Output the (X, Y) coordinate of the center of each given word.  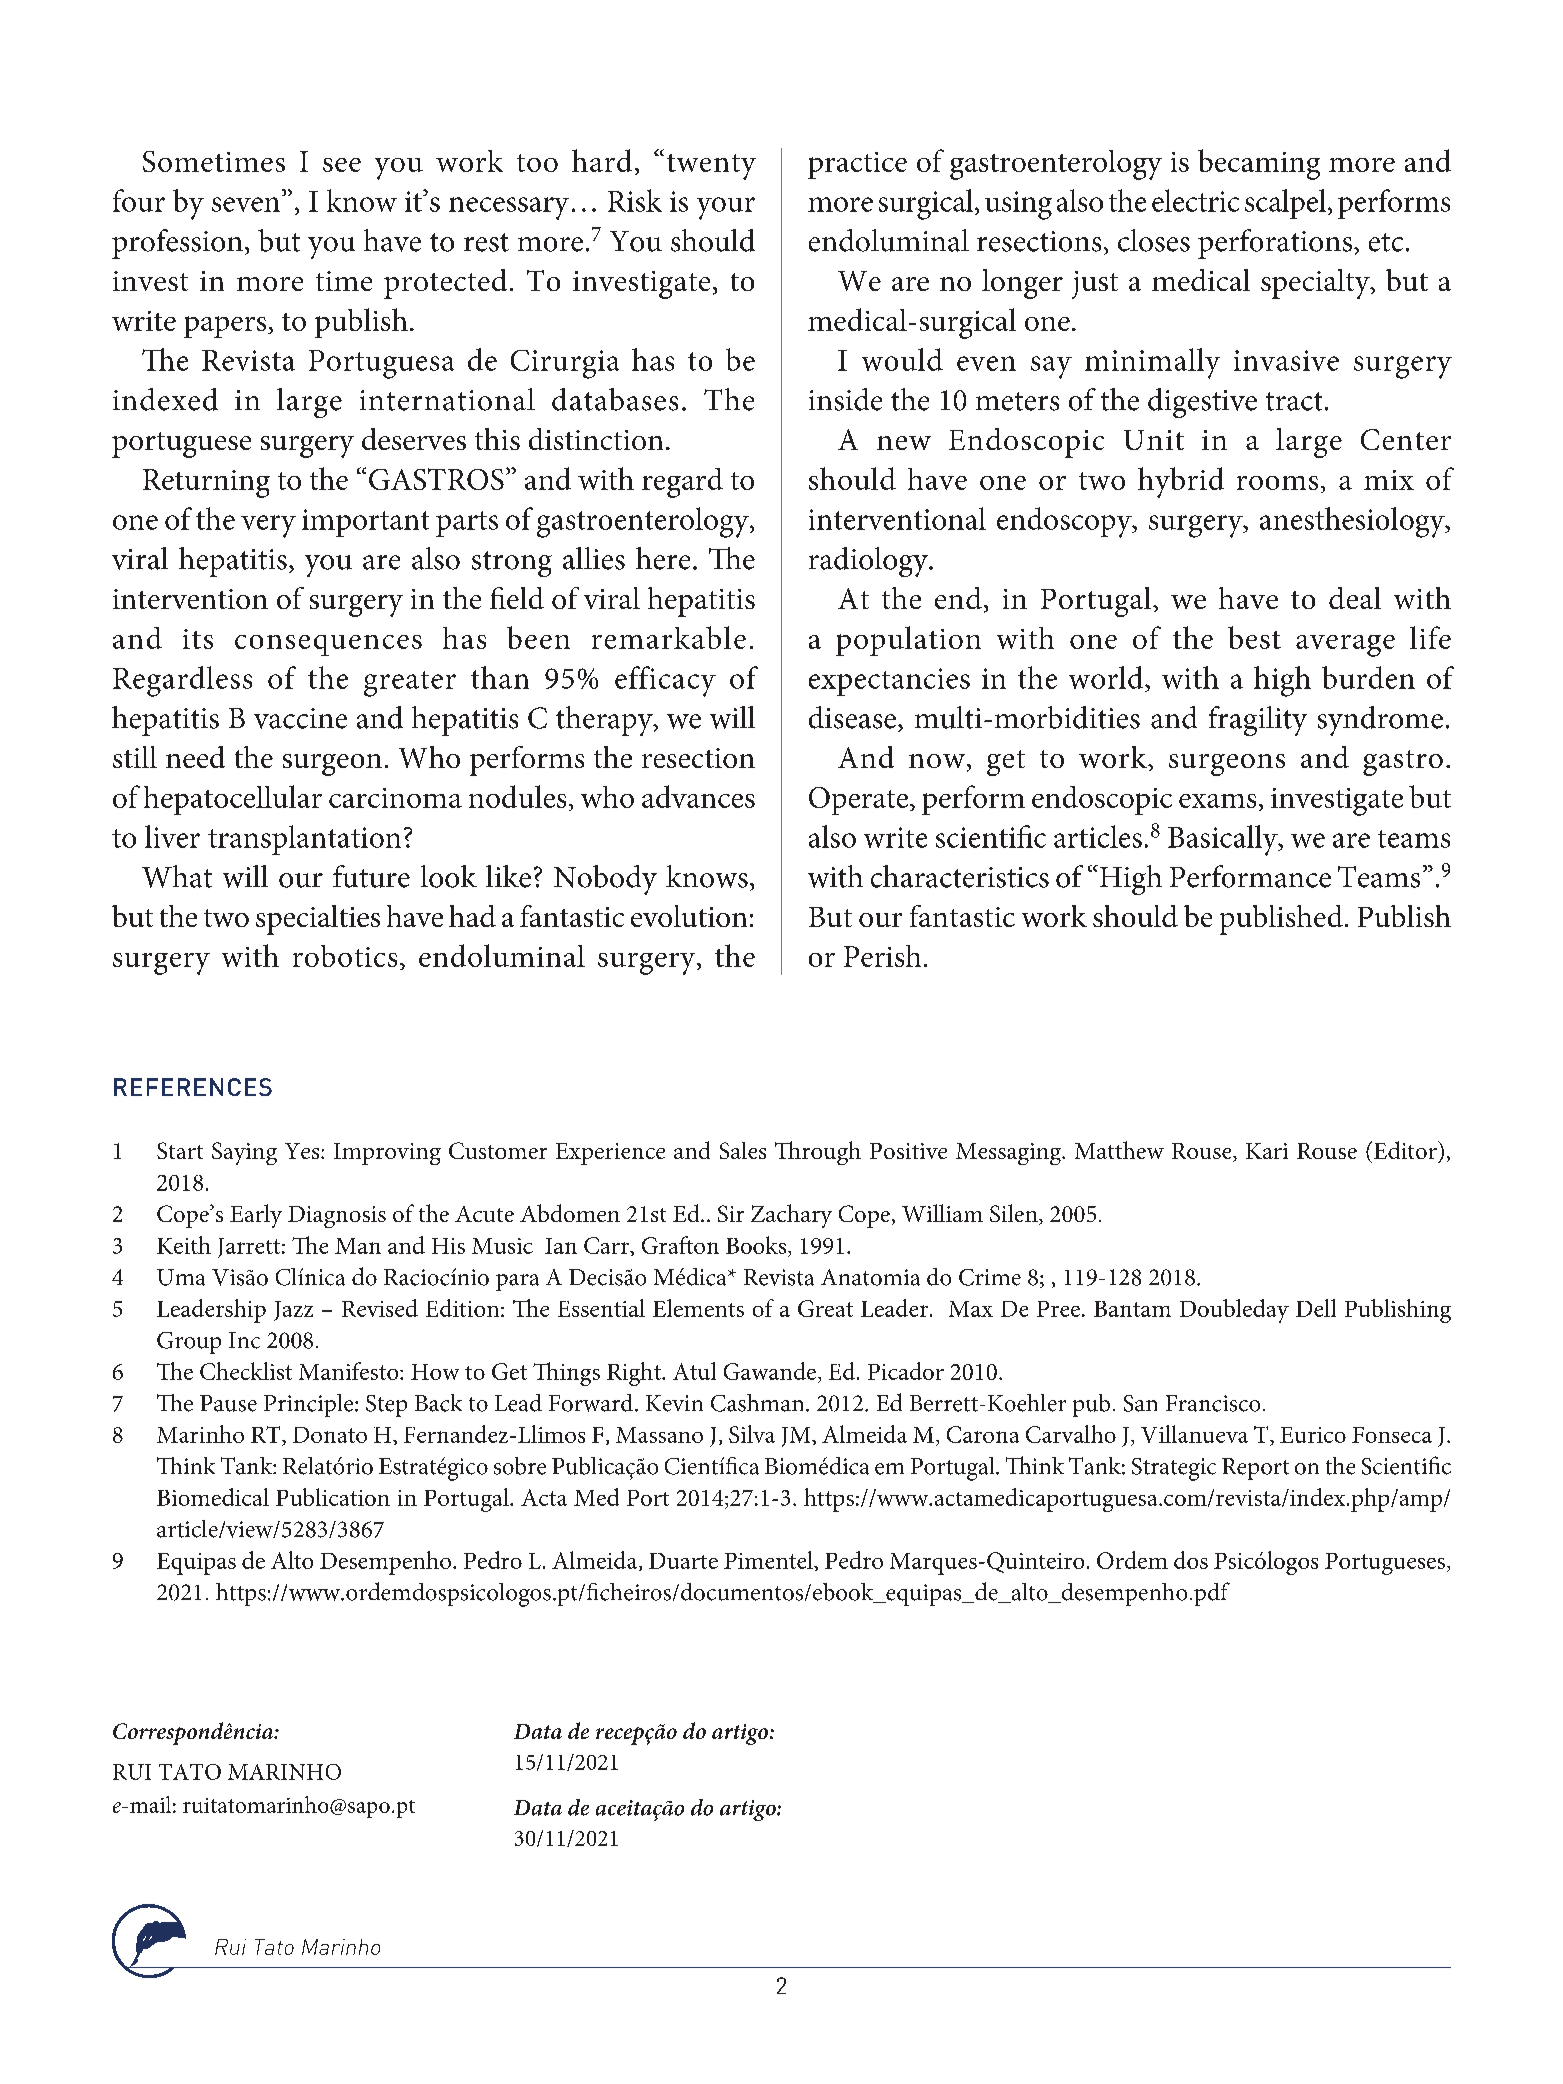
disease (852, 717)
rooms (1277, 483)
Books (757, 1245)
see (342, 165)
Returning (206, 483)
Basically (1224, 840)
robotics (345, 956)
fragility (1258, 721)
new (904, 443)
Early (256, 1216)
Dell (1316, 1308)
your (726, 208)
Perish (882, 956)
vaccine (300, 718)
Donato (330, 1435)
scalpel (1287, 204)
